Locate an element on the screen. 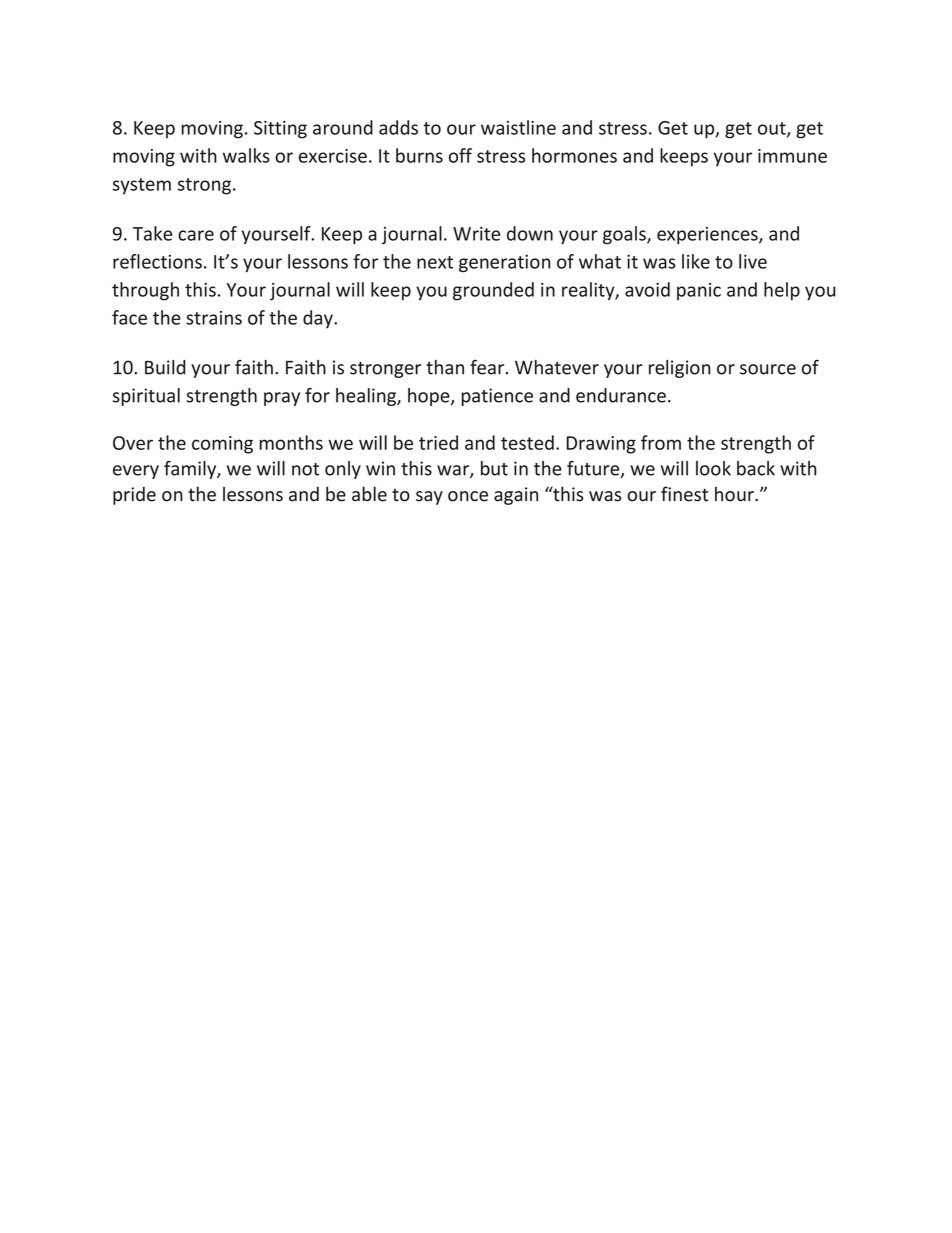 This screenshot has width=952, height=1233. pride is located at coordinates (134, 495).
